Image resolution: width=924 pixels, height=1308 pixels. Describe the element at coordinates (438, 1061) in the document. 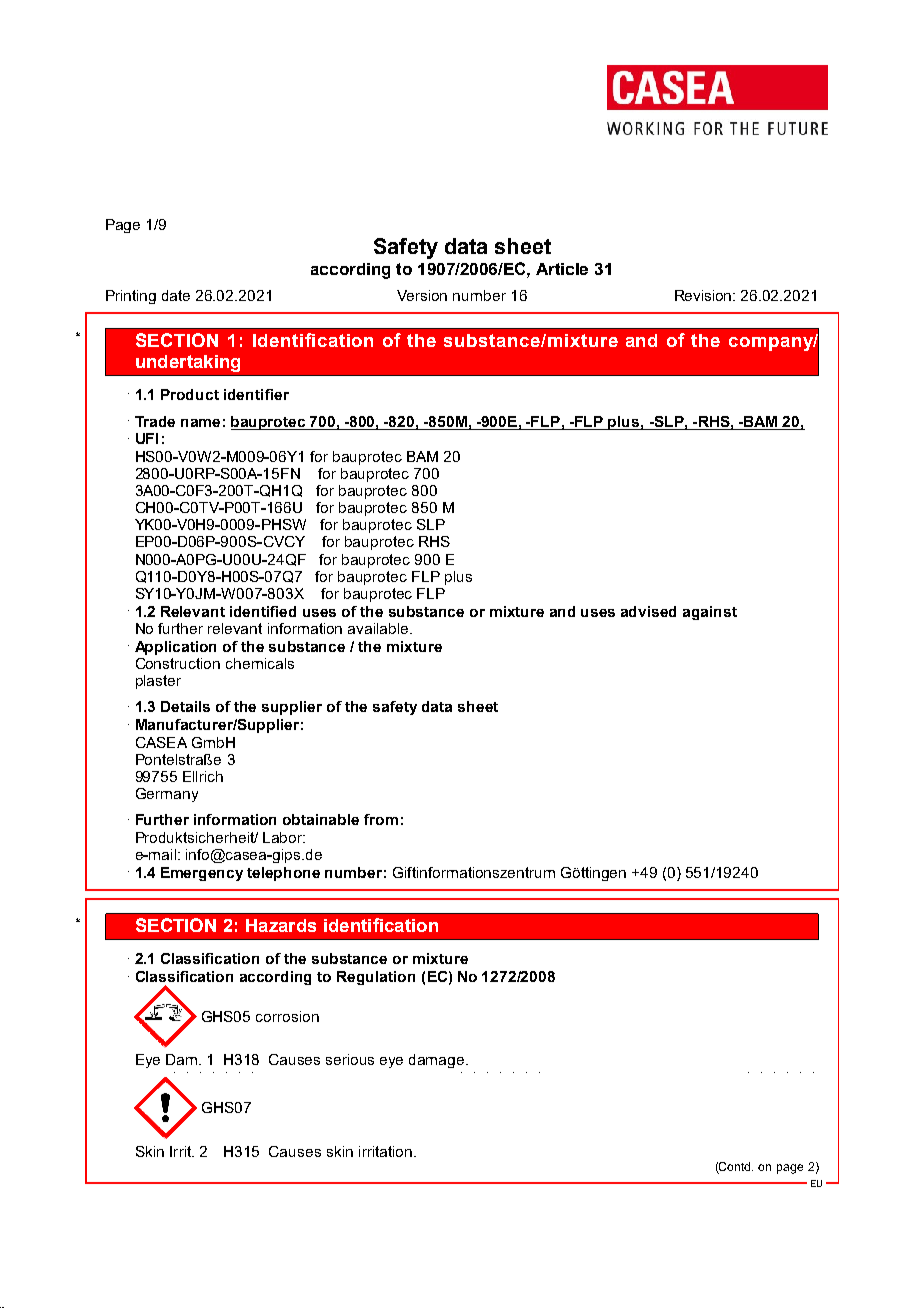

I see `damage` at that location.
